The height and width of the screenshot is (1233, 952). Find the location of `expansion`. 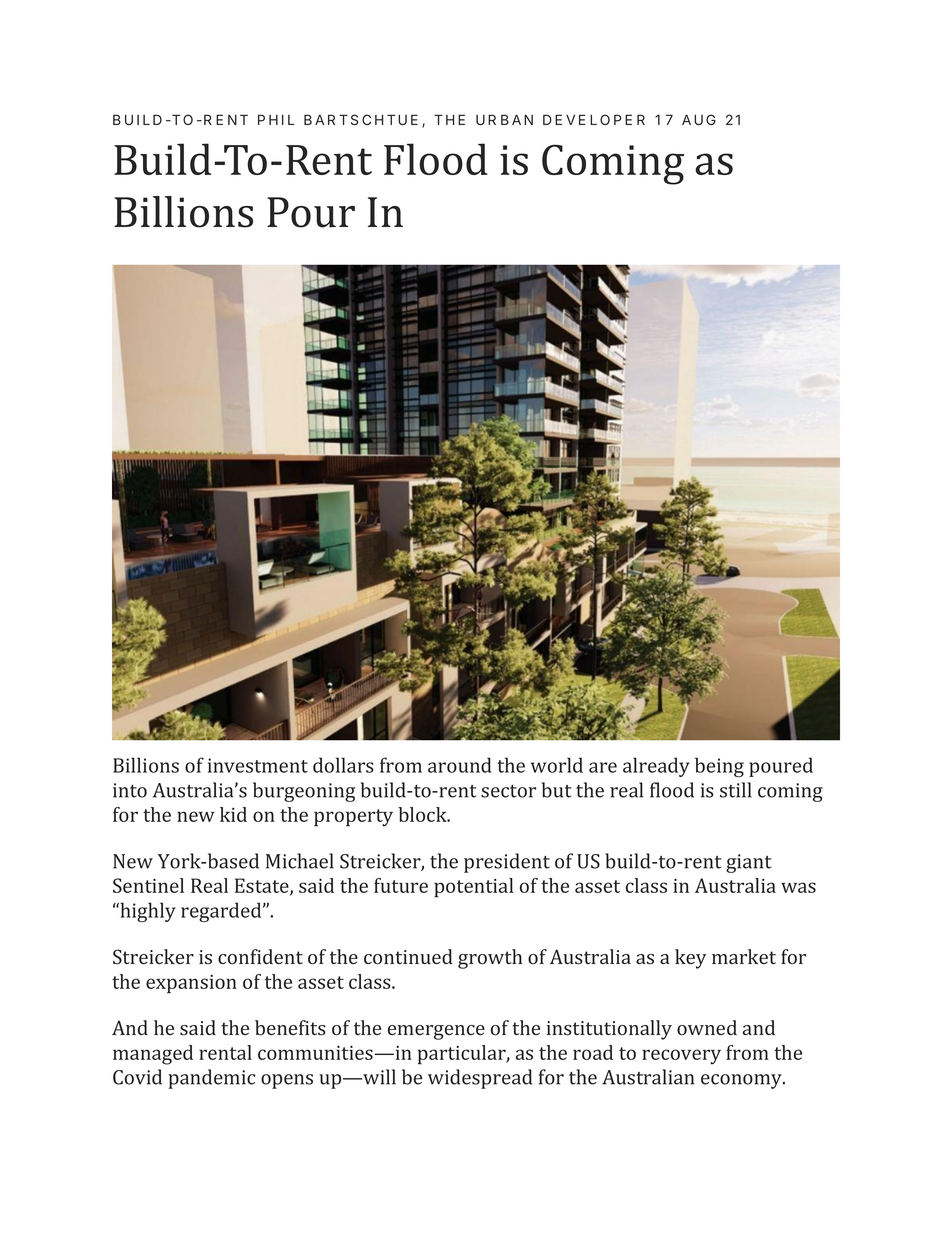

expansion is located at coordinates (191, 984).
